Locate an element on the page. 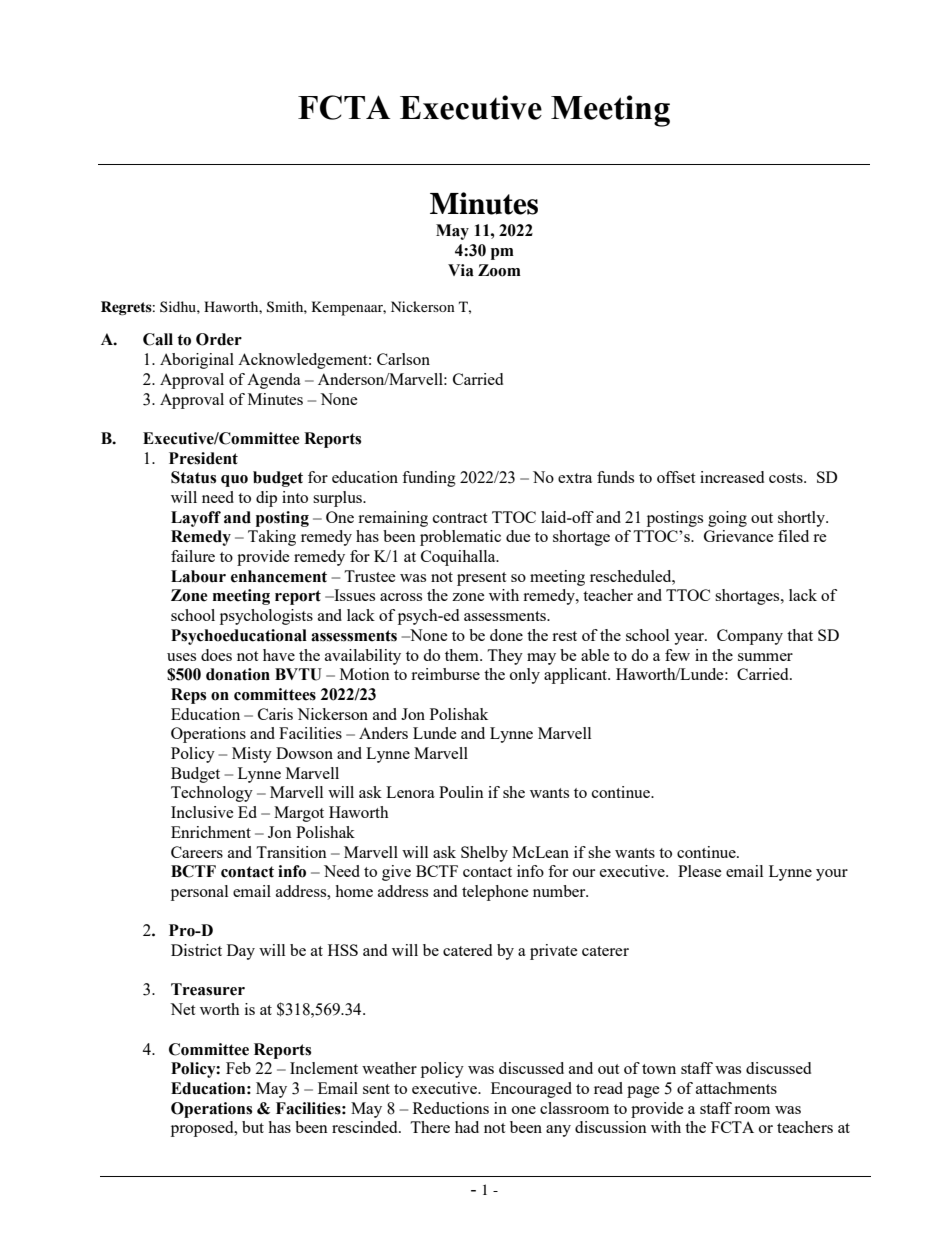  telephone is located at coordinates (495, 893).
